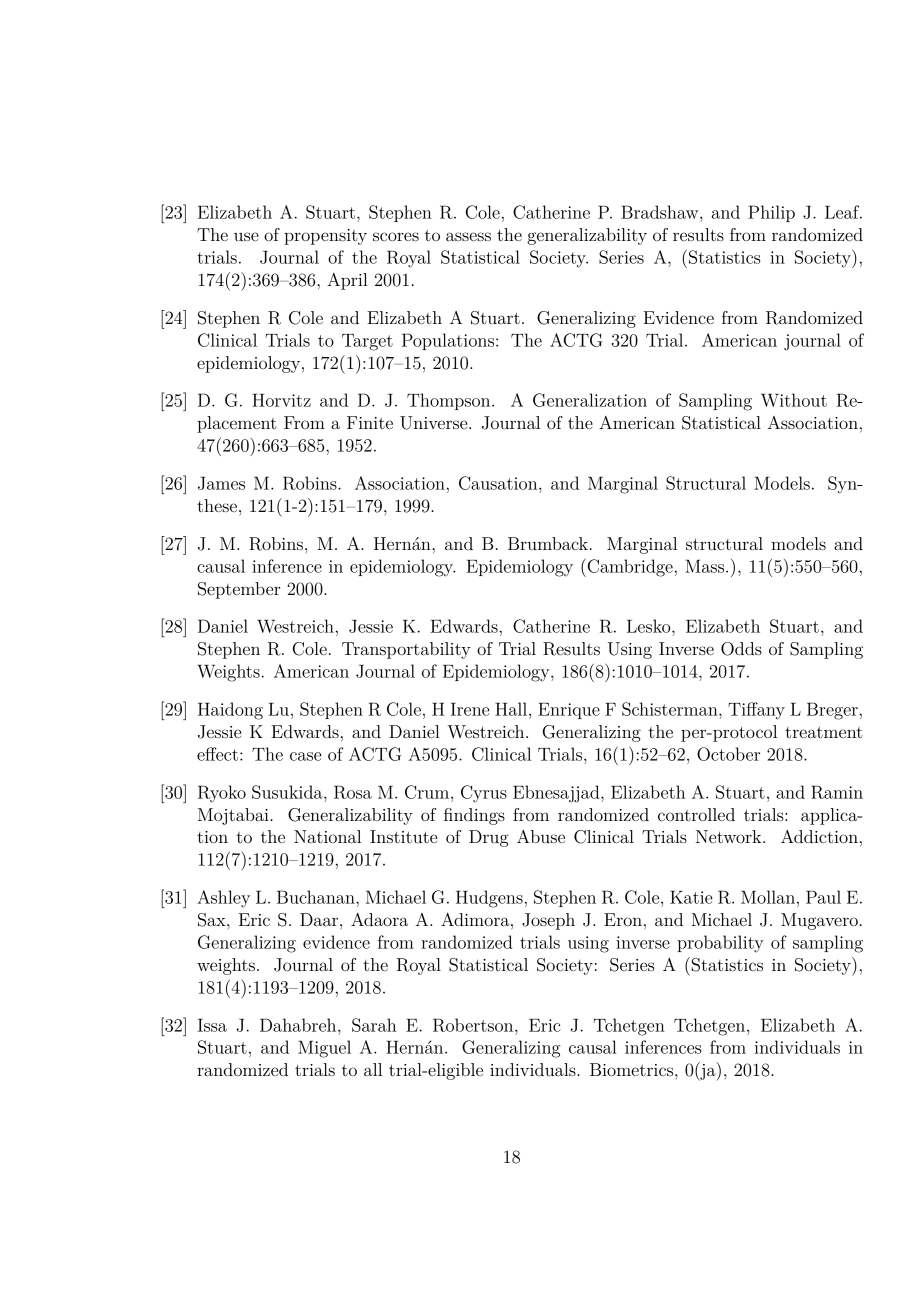 The image size is (924, 1308). Describe the element at coordinates (741, 649) in the page. I see `Odds` at that location.
